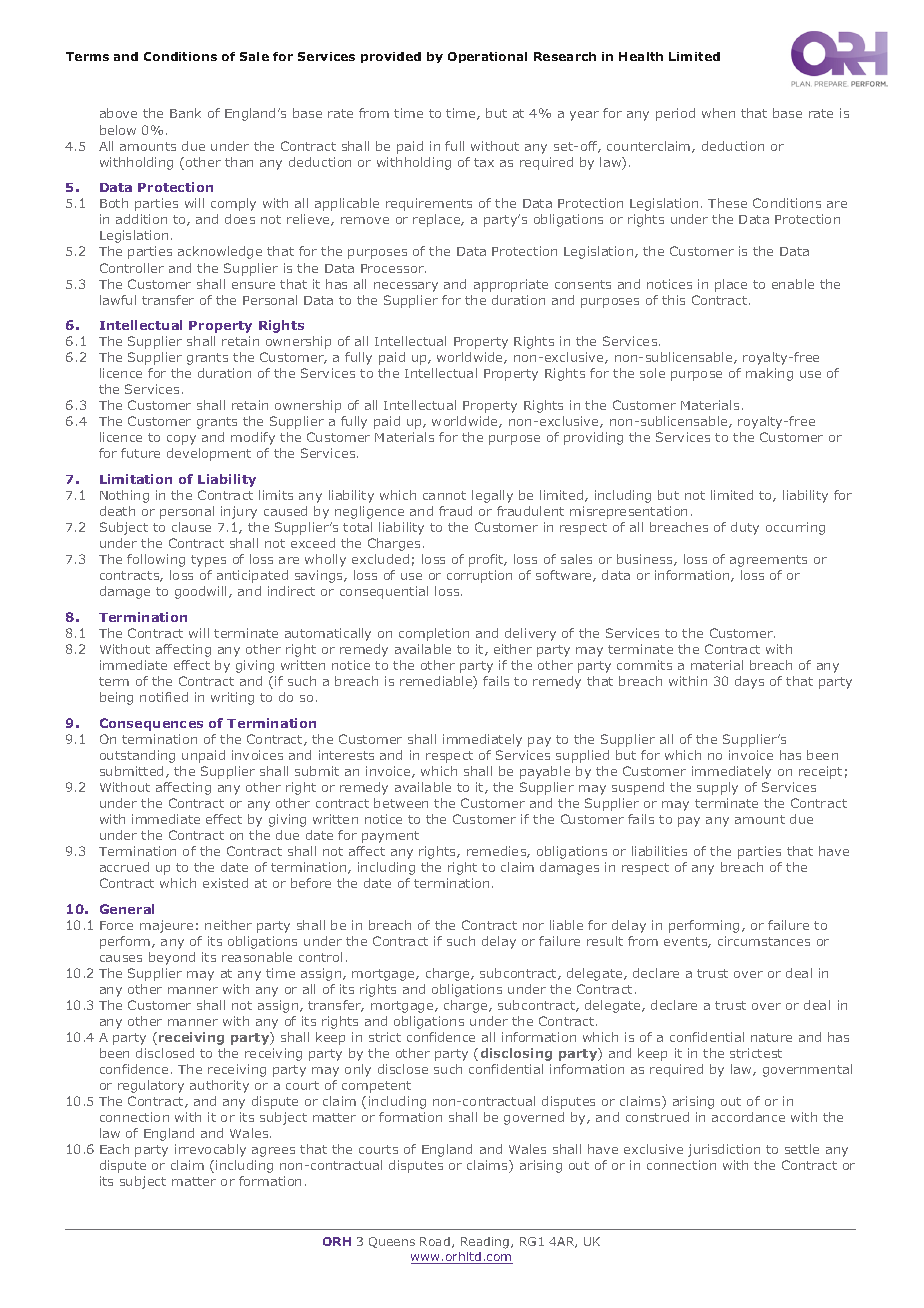 Image resolution: width=924 pixels, height=1308 pixels. What do you see at coordinates (209, 454) in the screenshot?
I see `development` at bounding box center [209, 454].
